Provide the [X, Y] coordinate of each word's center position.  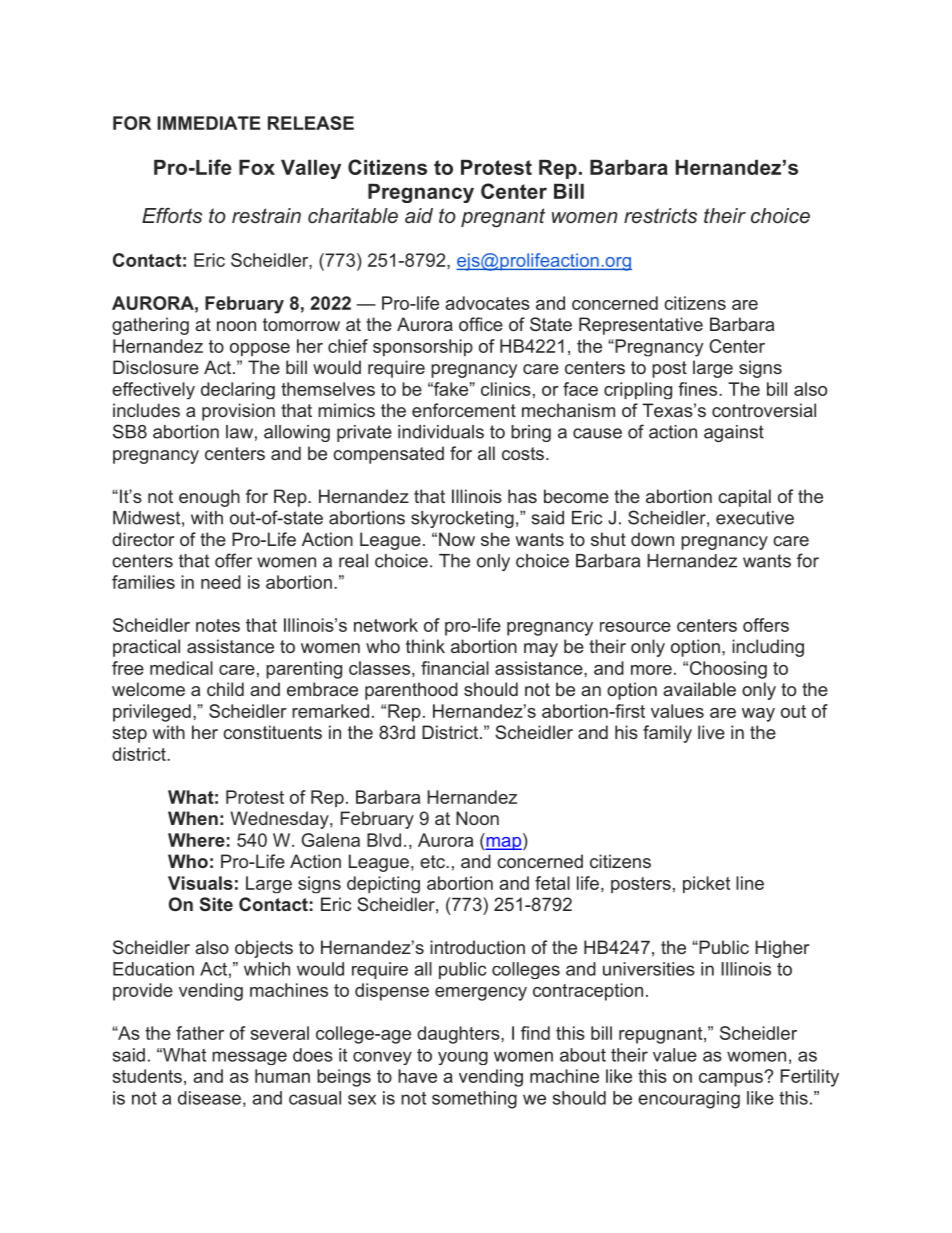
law [239, 432]
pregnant [503, 217]
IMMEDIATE [209, 123]
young [463, 1058]
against [734, 433]
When [193, 818]
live [711, 732]
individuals [441, 432]
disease [209, 1098]
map [503, 843]
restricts [660, 216]
